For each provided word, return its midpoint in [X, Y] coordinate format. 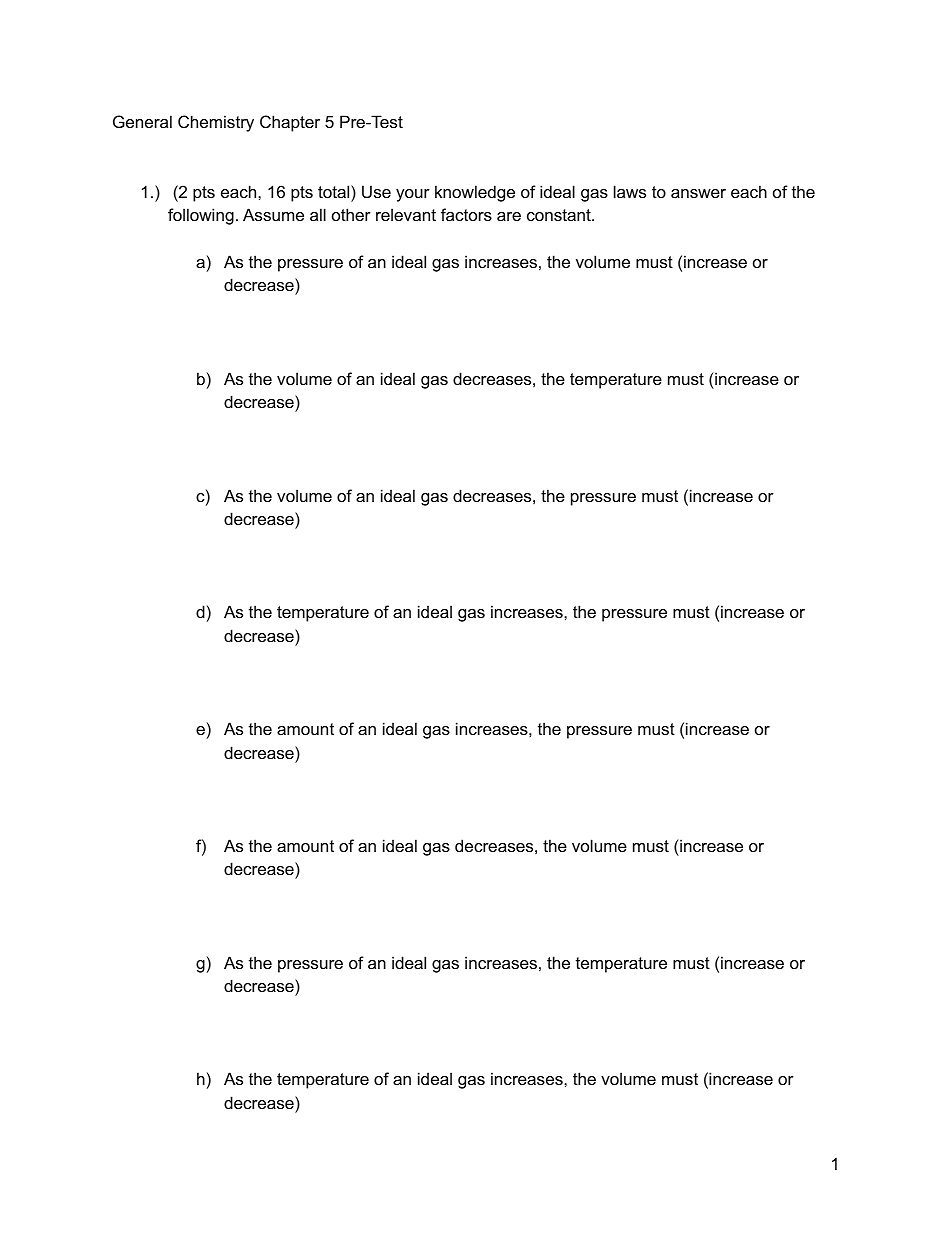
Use [376, 191]
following [201, 216]
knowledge [475, 193]
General [142, 121]
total [335, 191]
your [413, 195]
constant [560, 215]
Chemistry [216, 123]
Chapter [290, 123]
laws [630, 191]
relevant [406, 214]
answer [698, 193]
